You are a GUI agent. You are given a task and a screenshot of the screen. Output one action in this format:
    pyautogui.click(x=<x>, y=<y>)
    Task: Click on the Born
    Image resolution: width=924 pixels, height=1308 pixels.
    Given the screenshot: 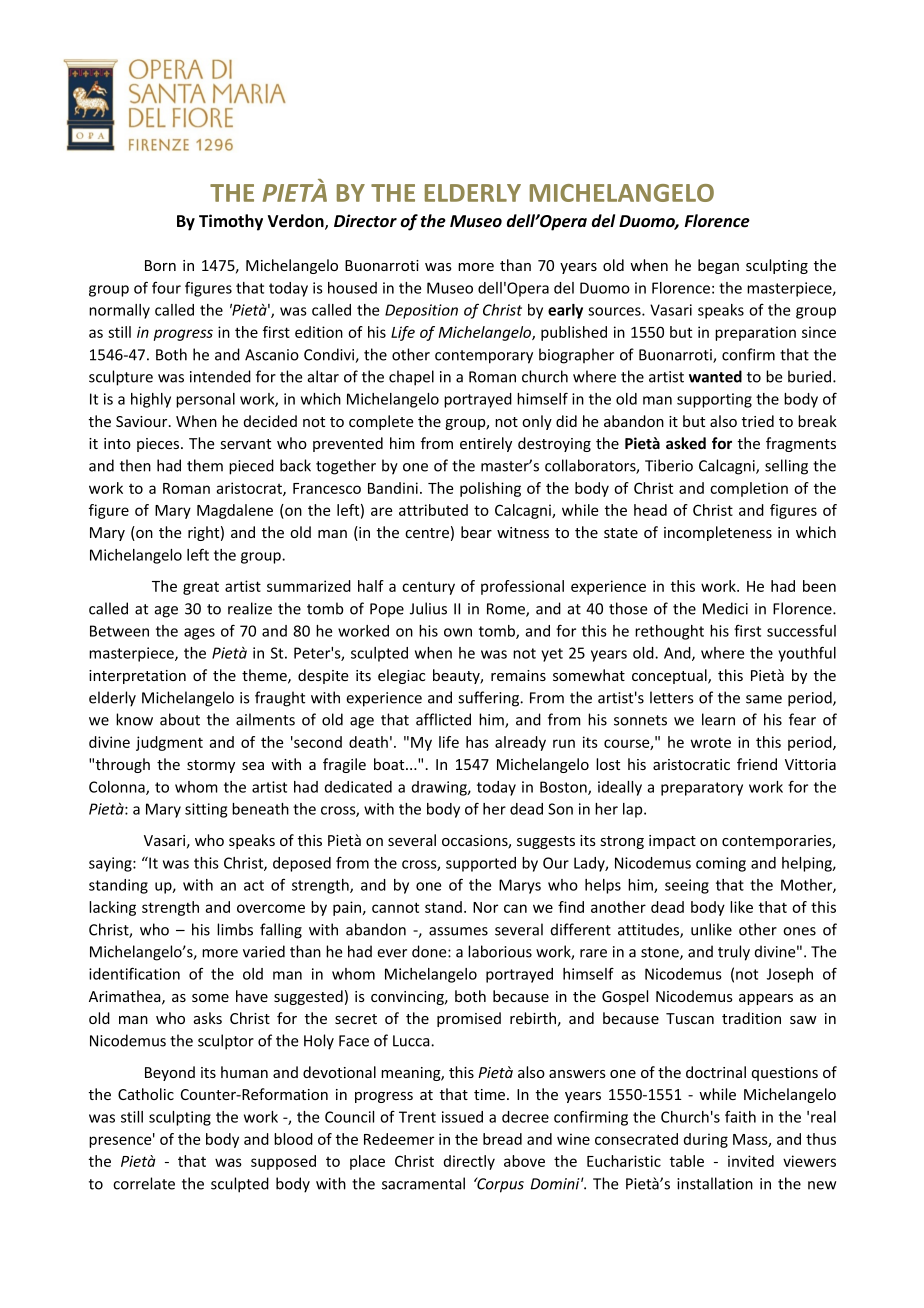 What is the action you would take?
    pyautogui.click(x=160, y=265)
